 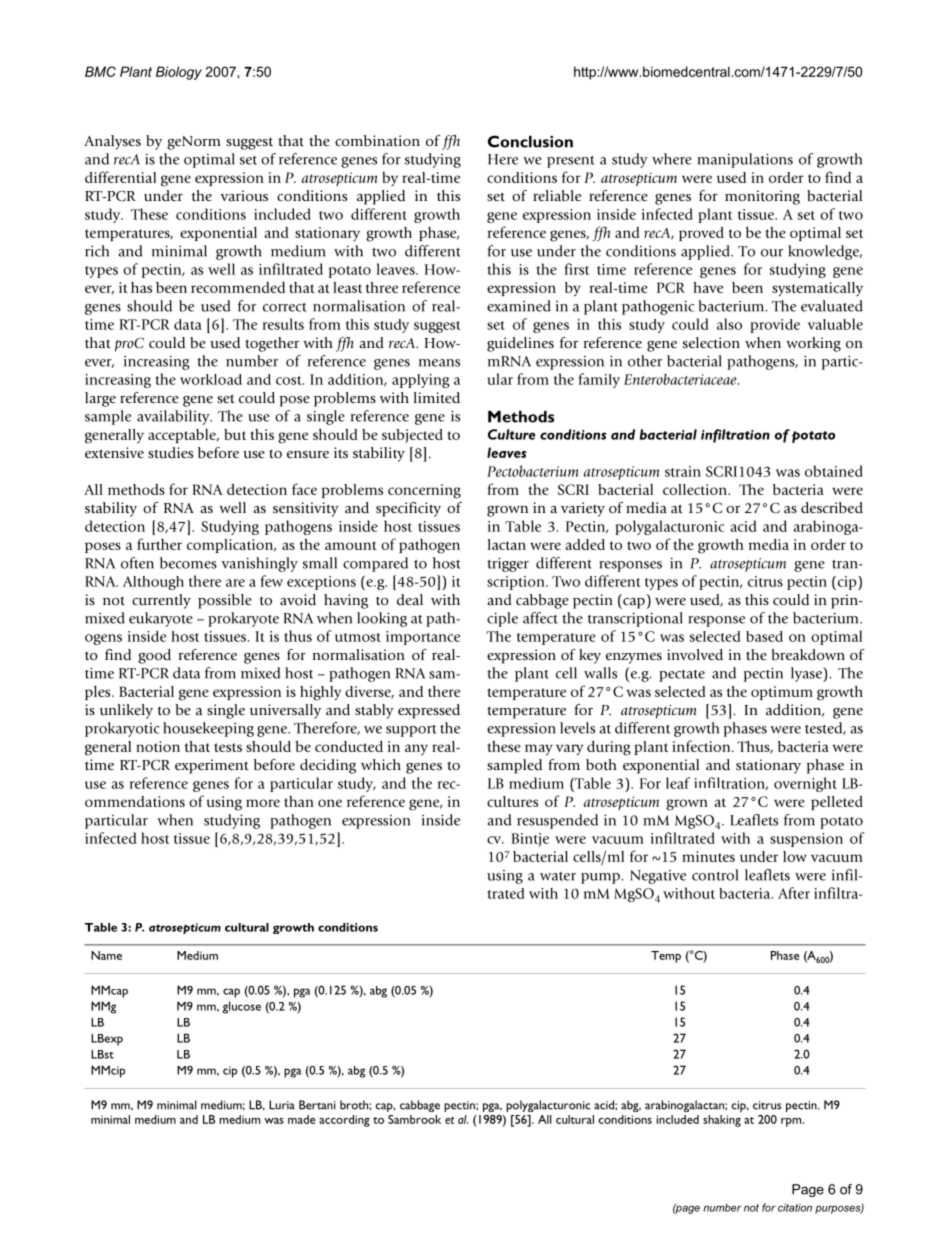 I want to click on Luria, so click(x=282, y=1105).
